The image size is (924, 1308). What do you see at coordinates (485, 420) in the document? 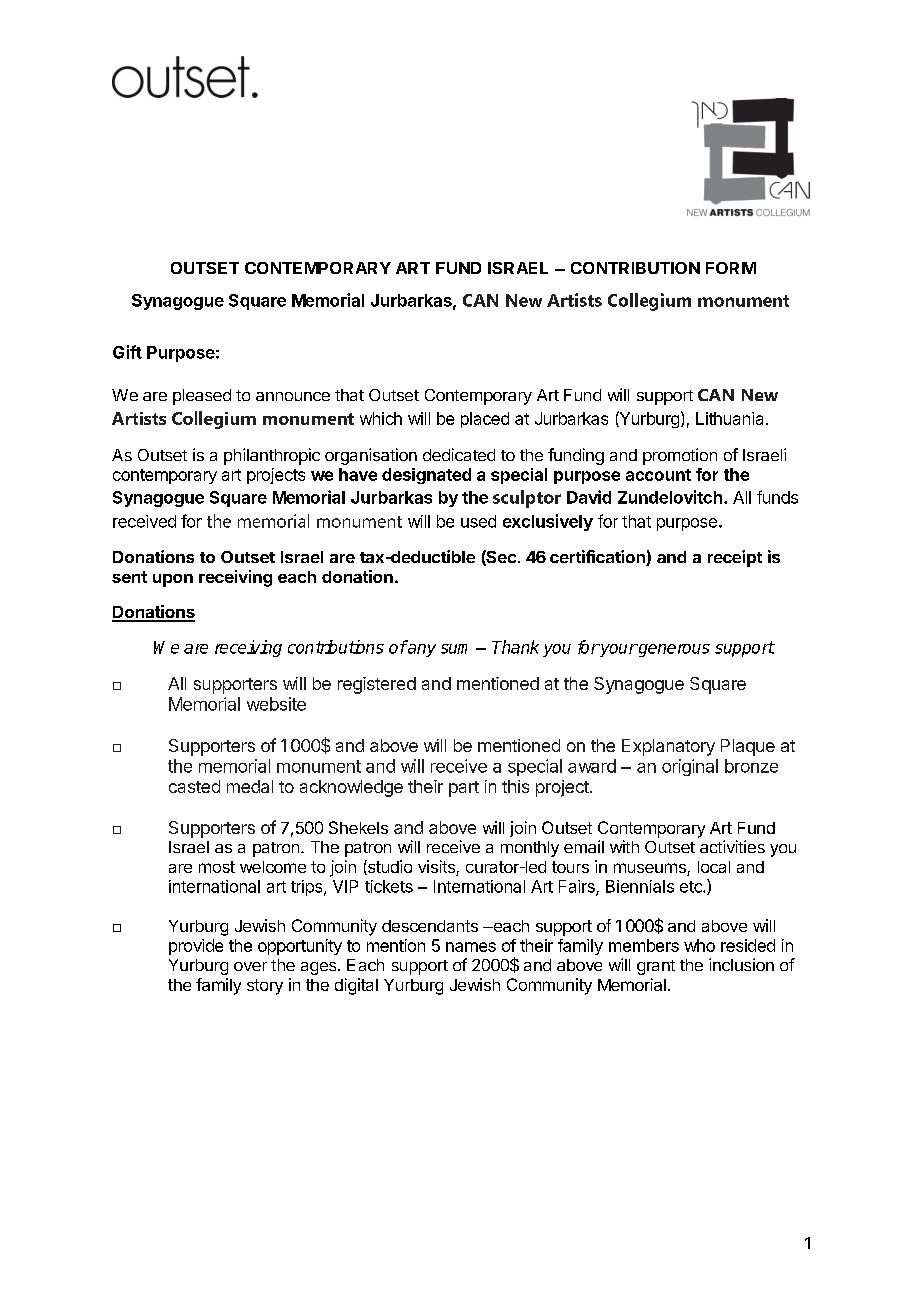
I see `placed` at bounding box center [485, 420].
